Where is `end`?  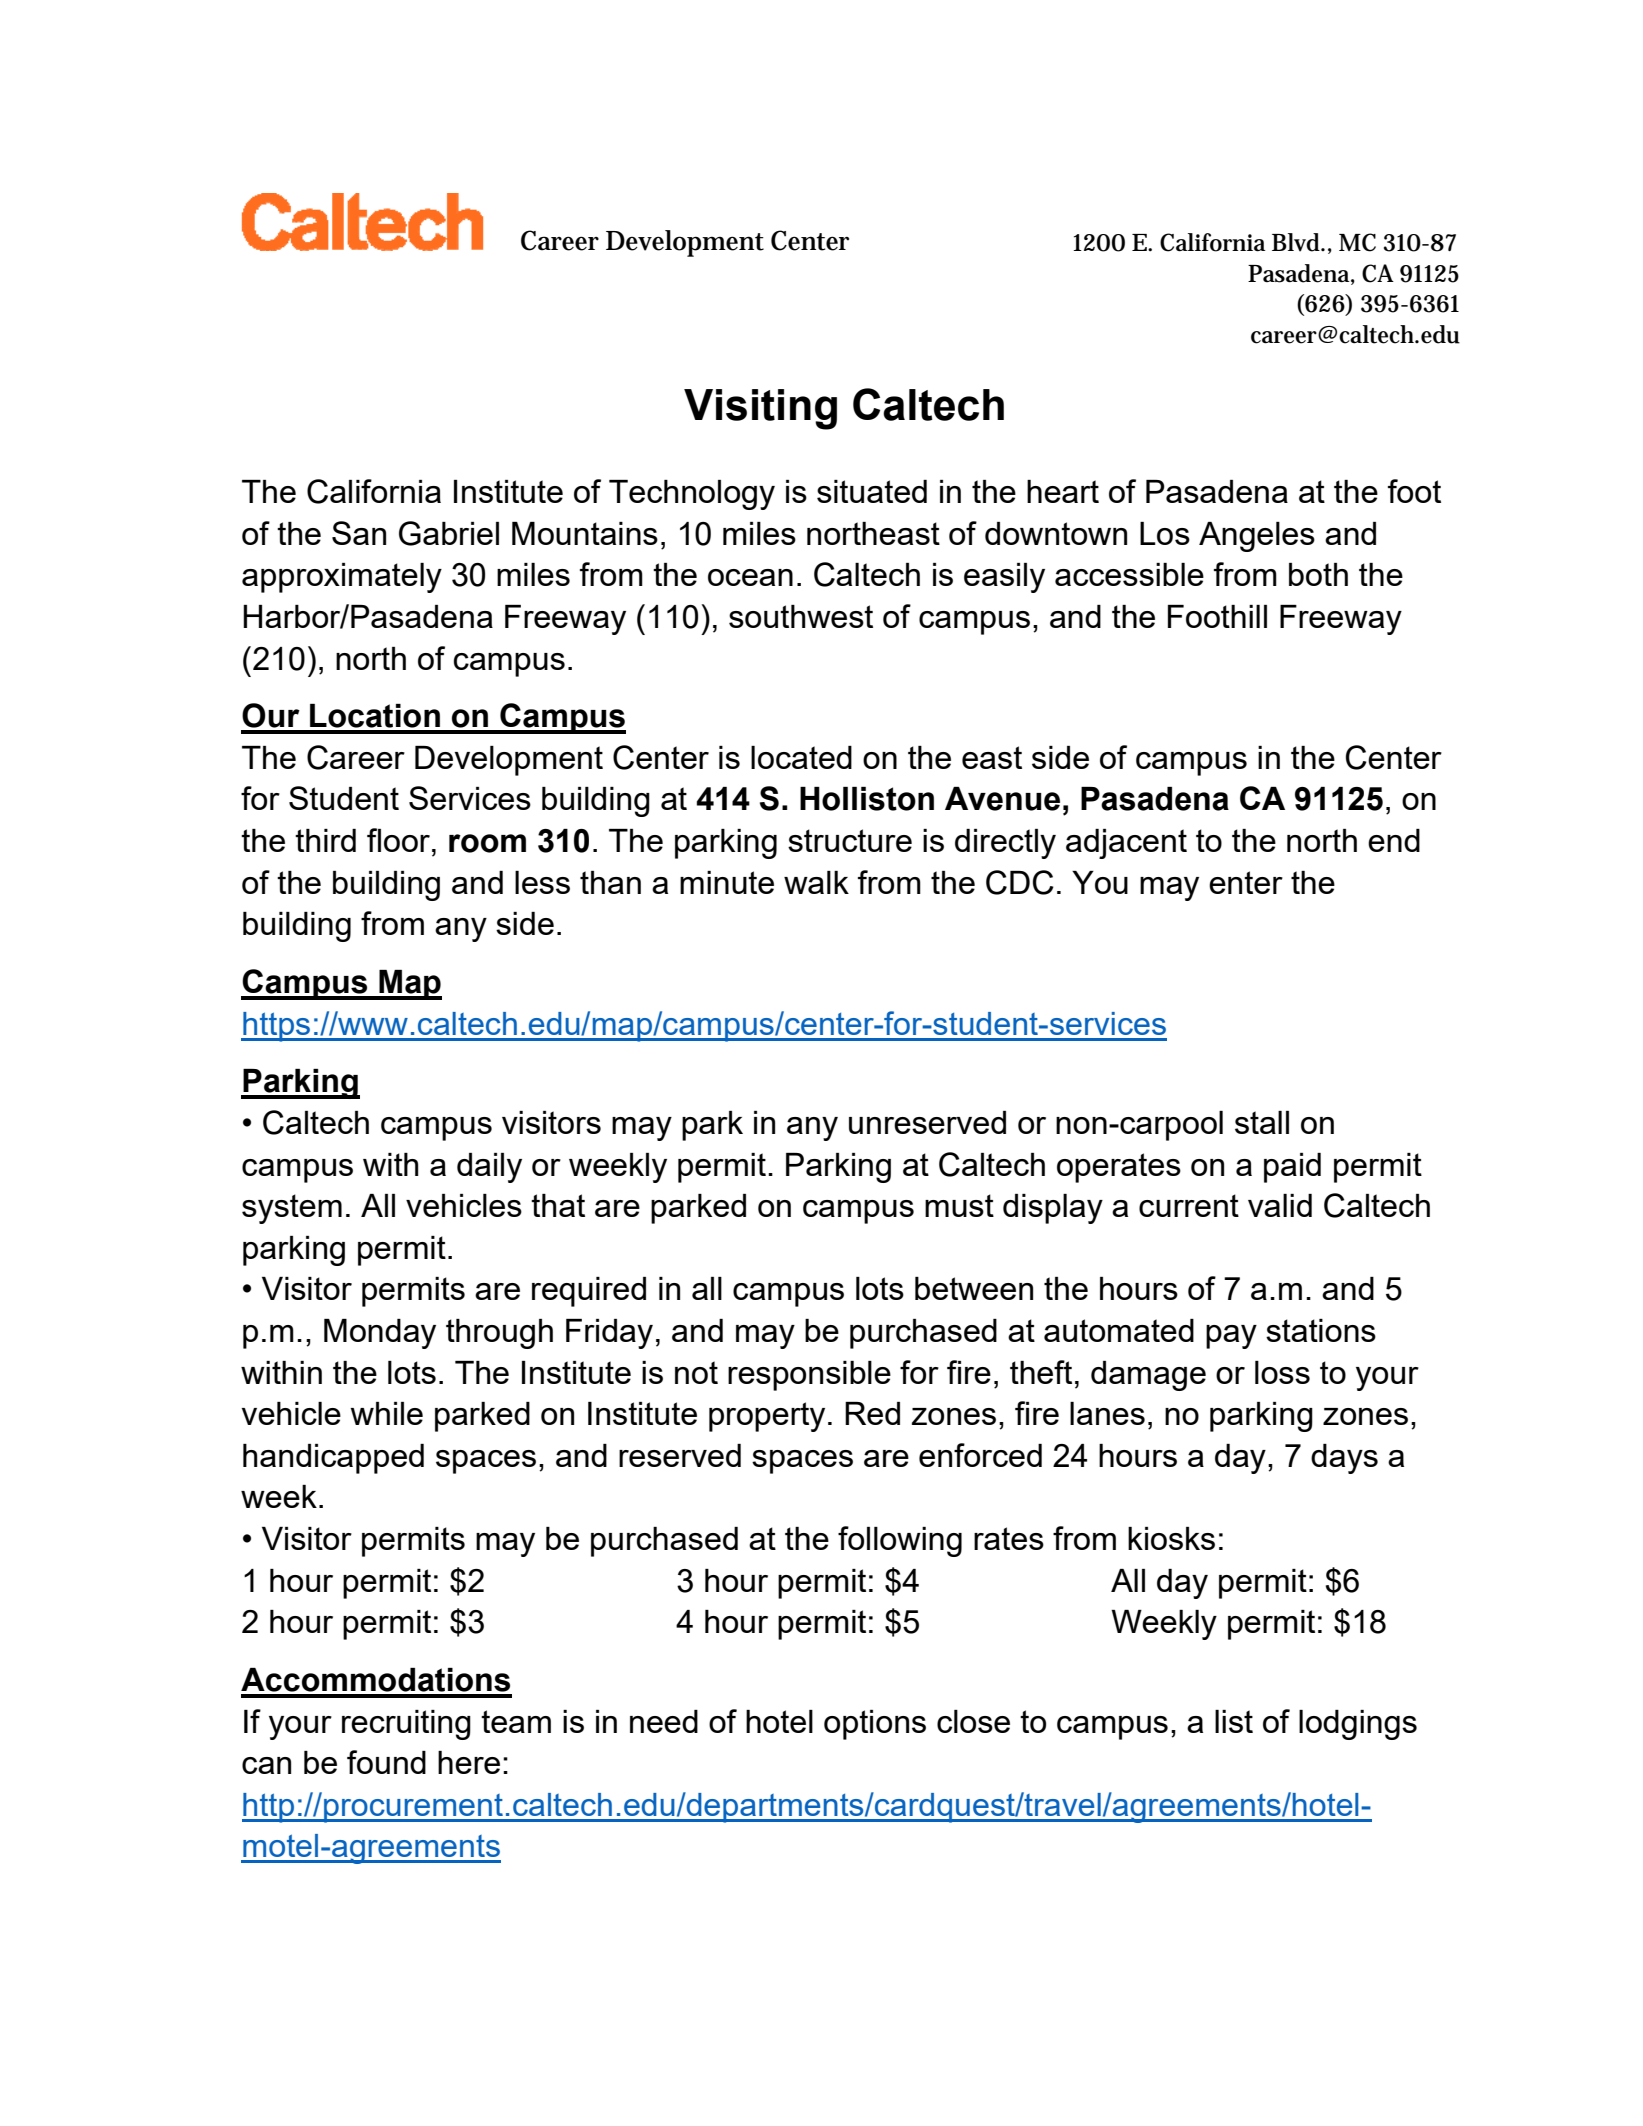 end is located at coordinates (1394, 840).
